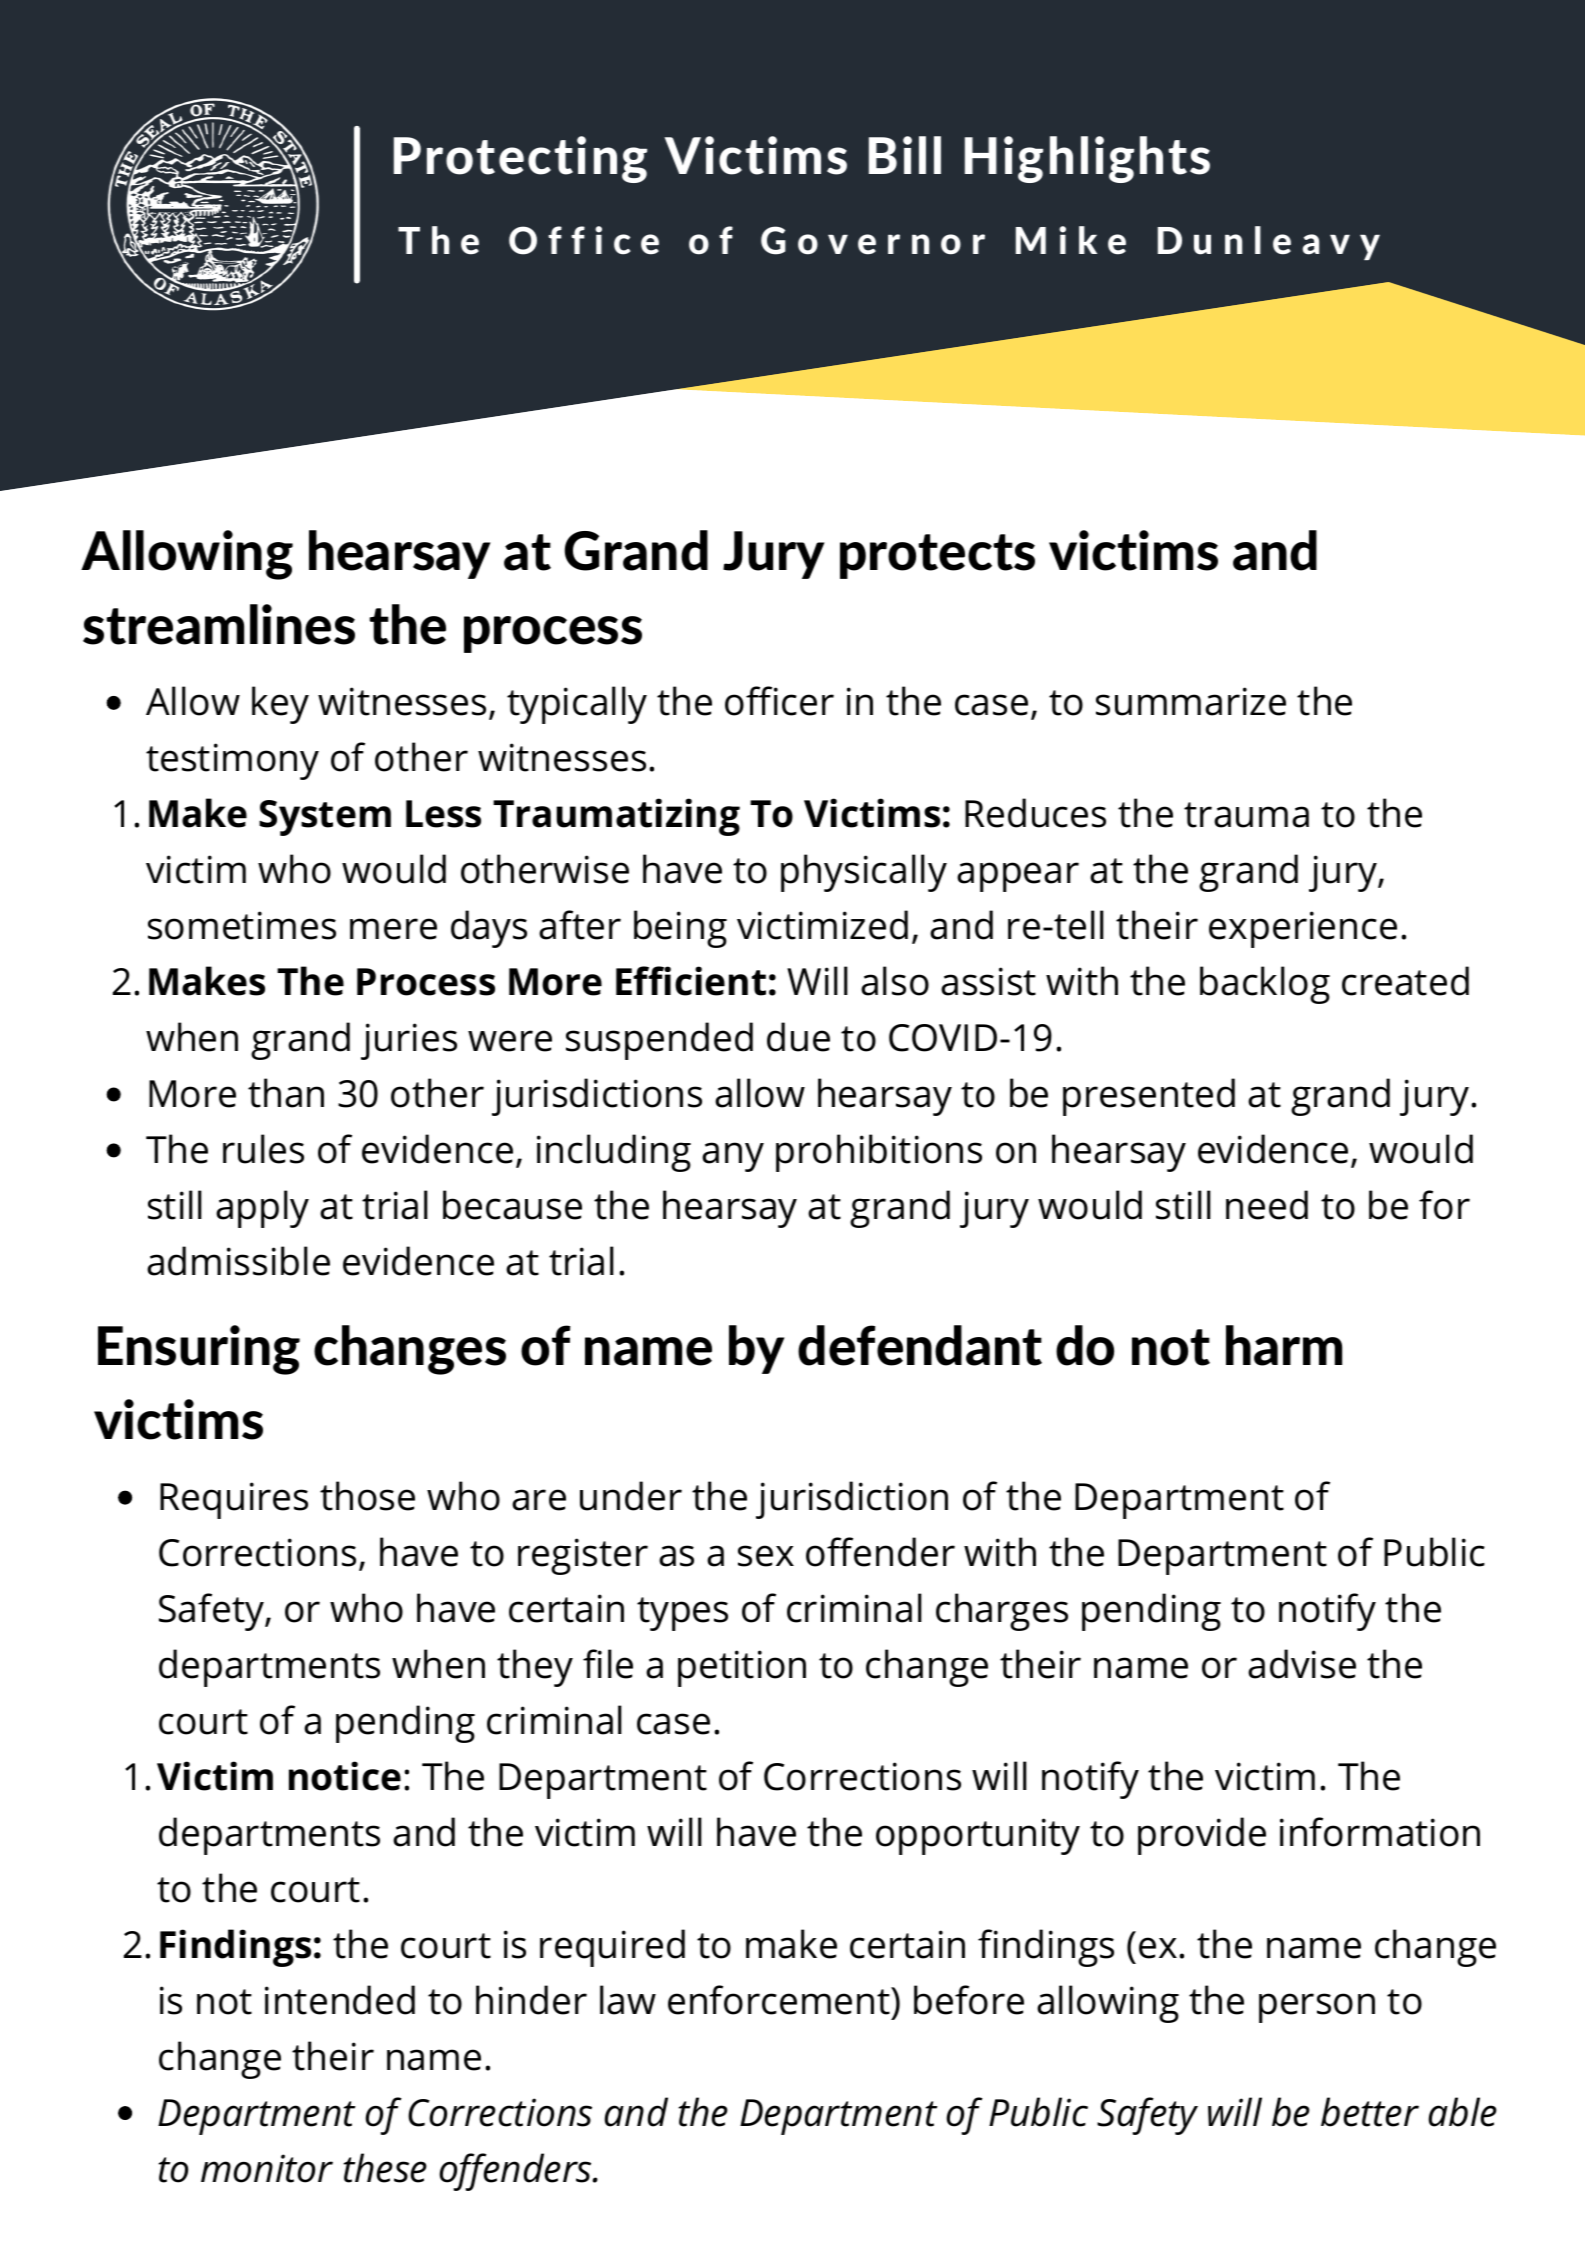  What do you see at coordinates (263, 1149) in the screenshot?
I see `rules` at bounding box center [263, 1149].
